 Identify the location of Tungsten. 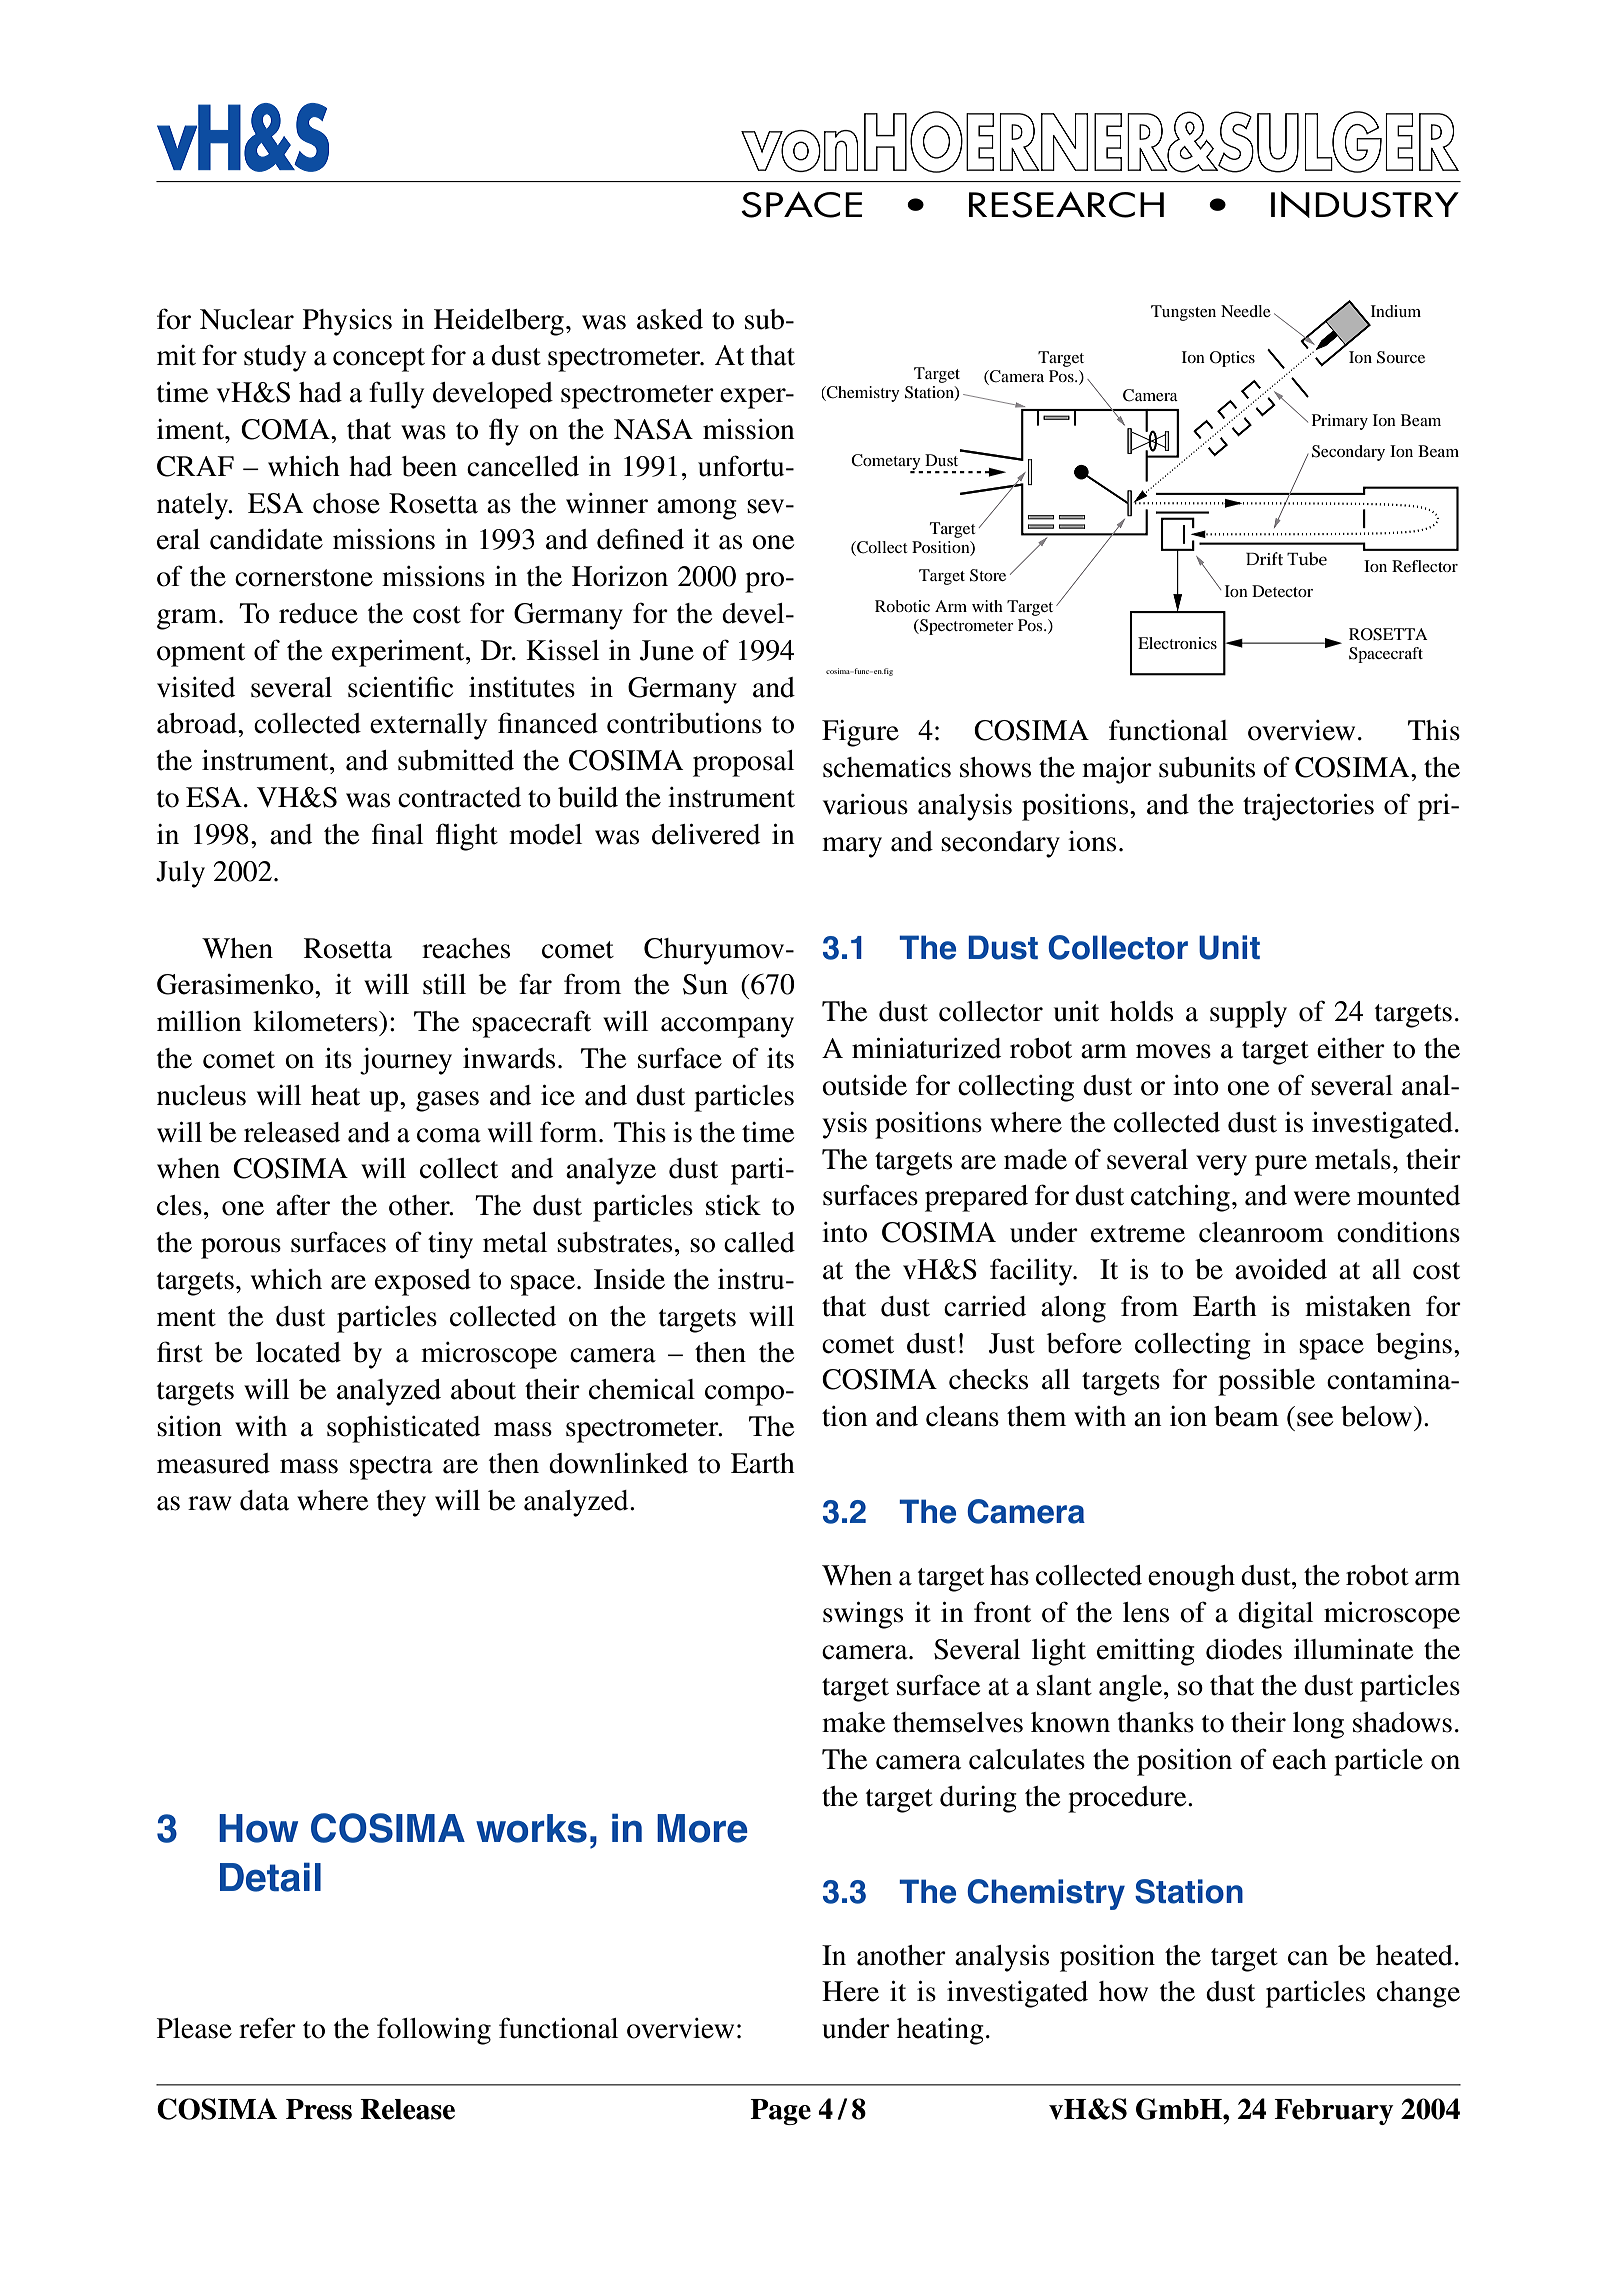
(1183, 313).
